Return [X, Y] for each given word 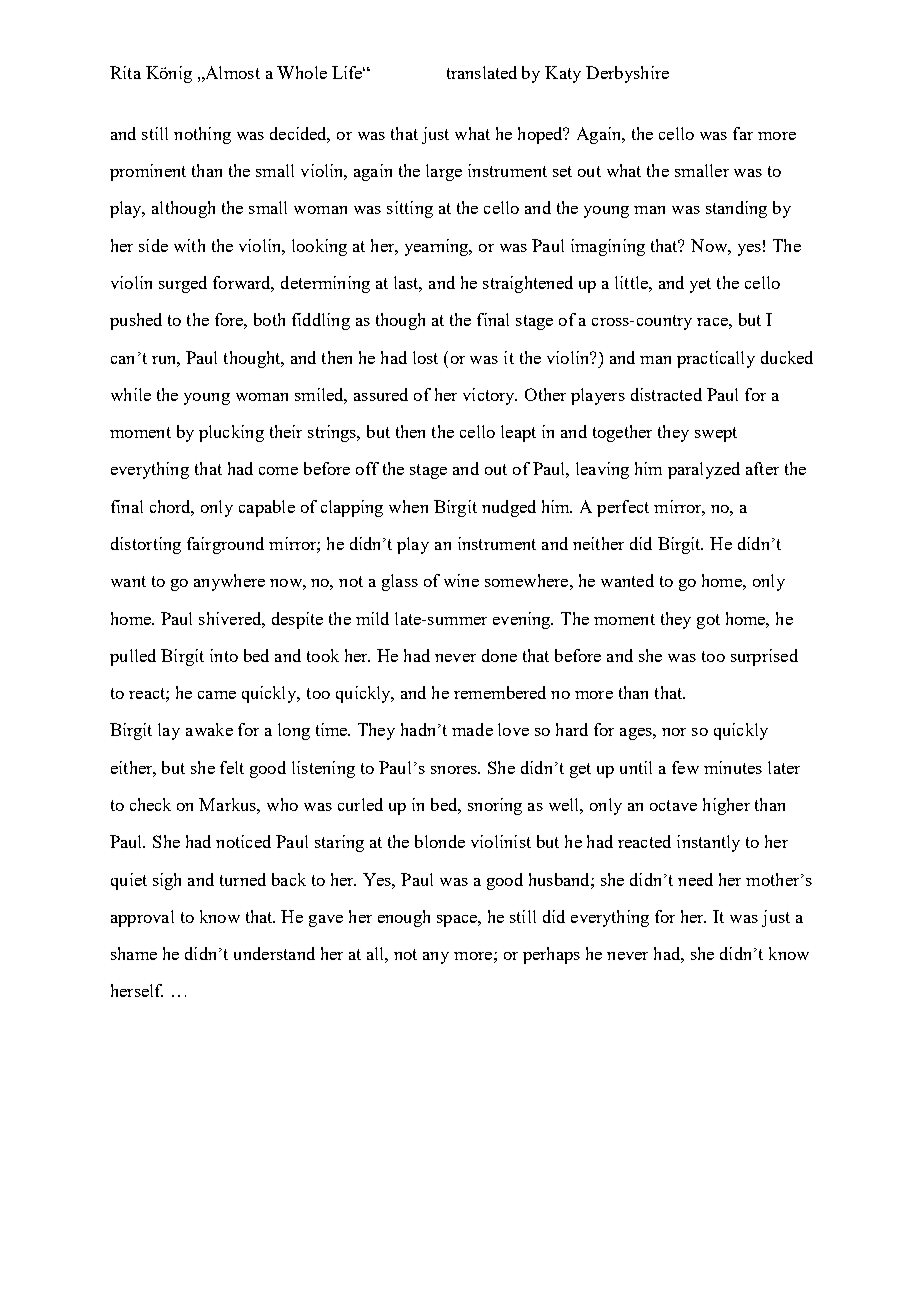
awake [209, 729]
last [408, 284]
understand [274, 953]
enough [404, 918]
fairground [225, 545]
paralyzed [704, 470]
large [444, 172]
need [695, 879]
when [408, 506]
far [743, 133]
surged [183, 284]
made [472, 729]
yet [700, 285]
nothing [202, 135]
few [685, 767]
